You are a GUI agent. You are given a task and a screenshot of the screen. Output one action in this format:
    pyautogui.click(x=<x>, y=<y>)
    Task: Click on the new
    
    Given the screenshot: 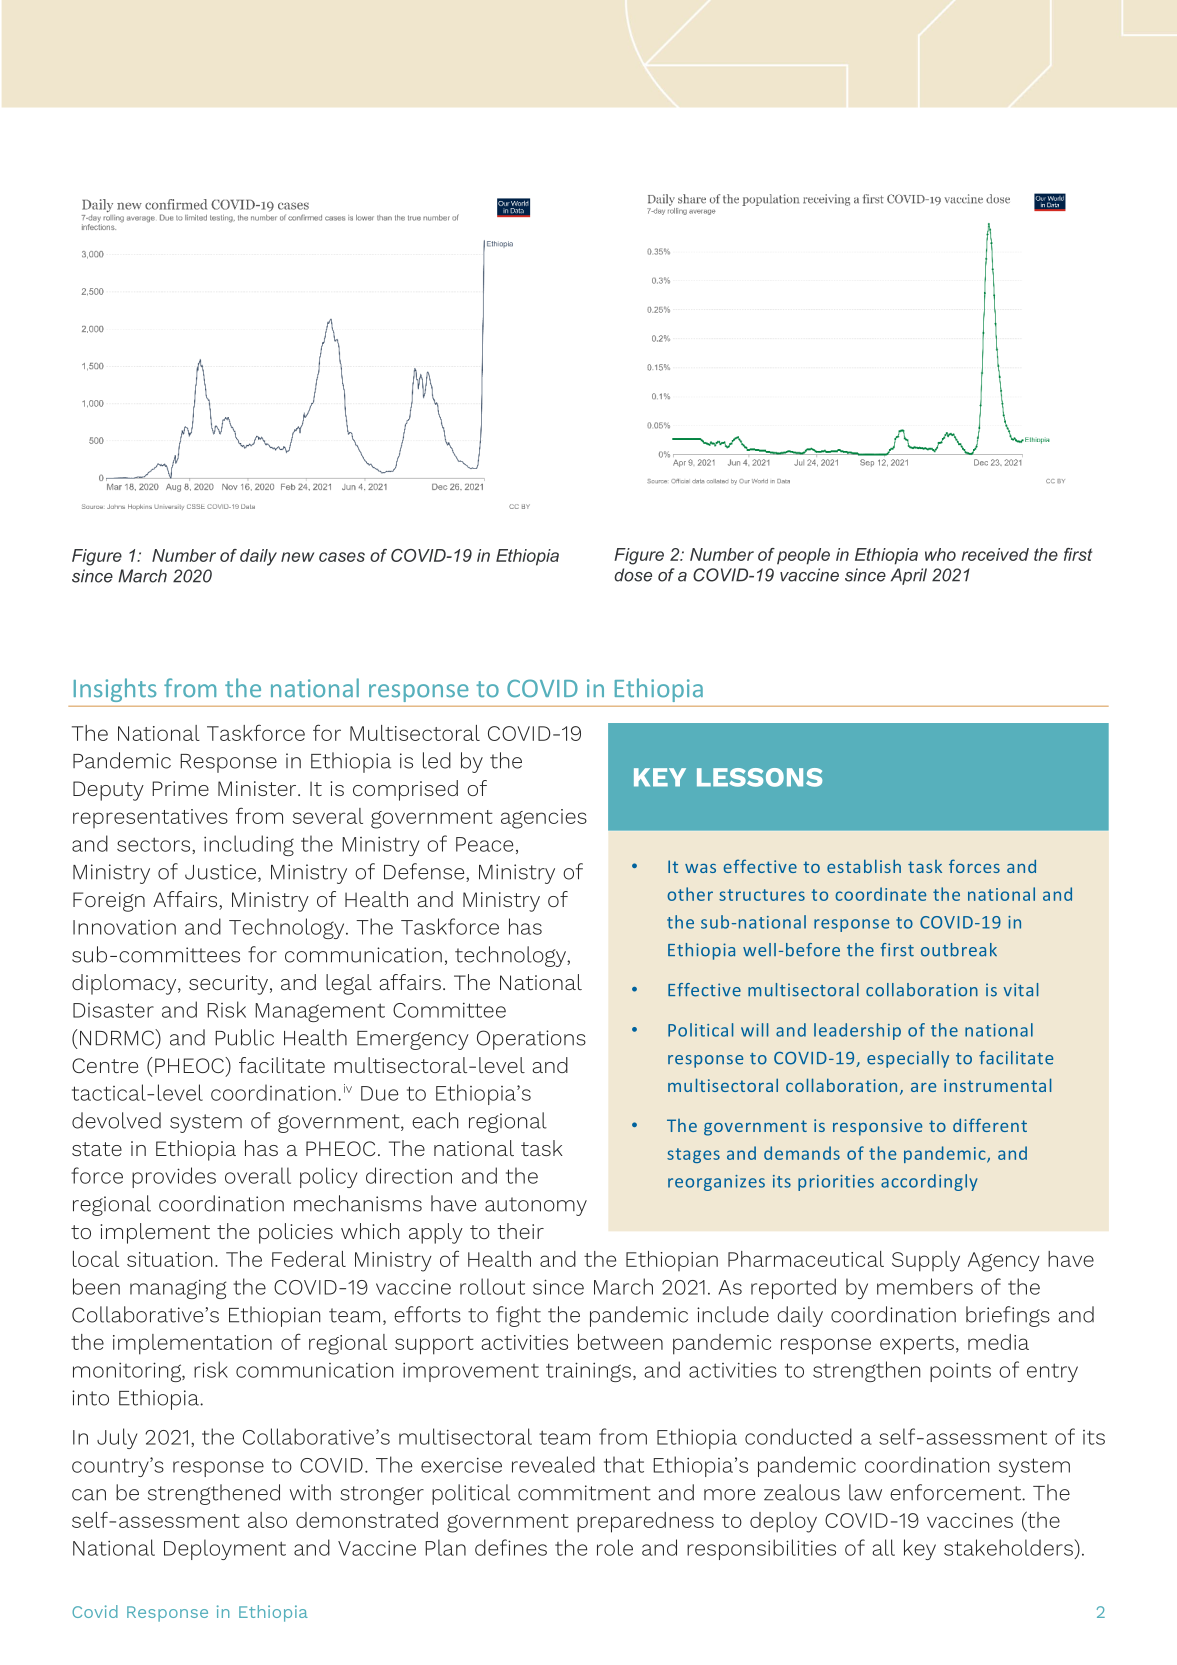 What is the action you would take?
    pyautogui.click(x=297, y=557)
